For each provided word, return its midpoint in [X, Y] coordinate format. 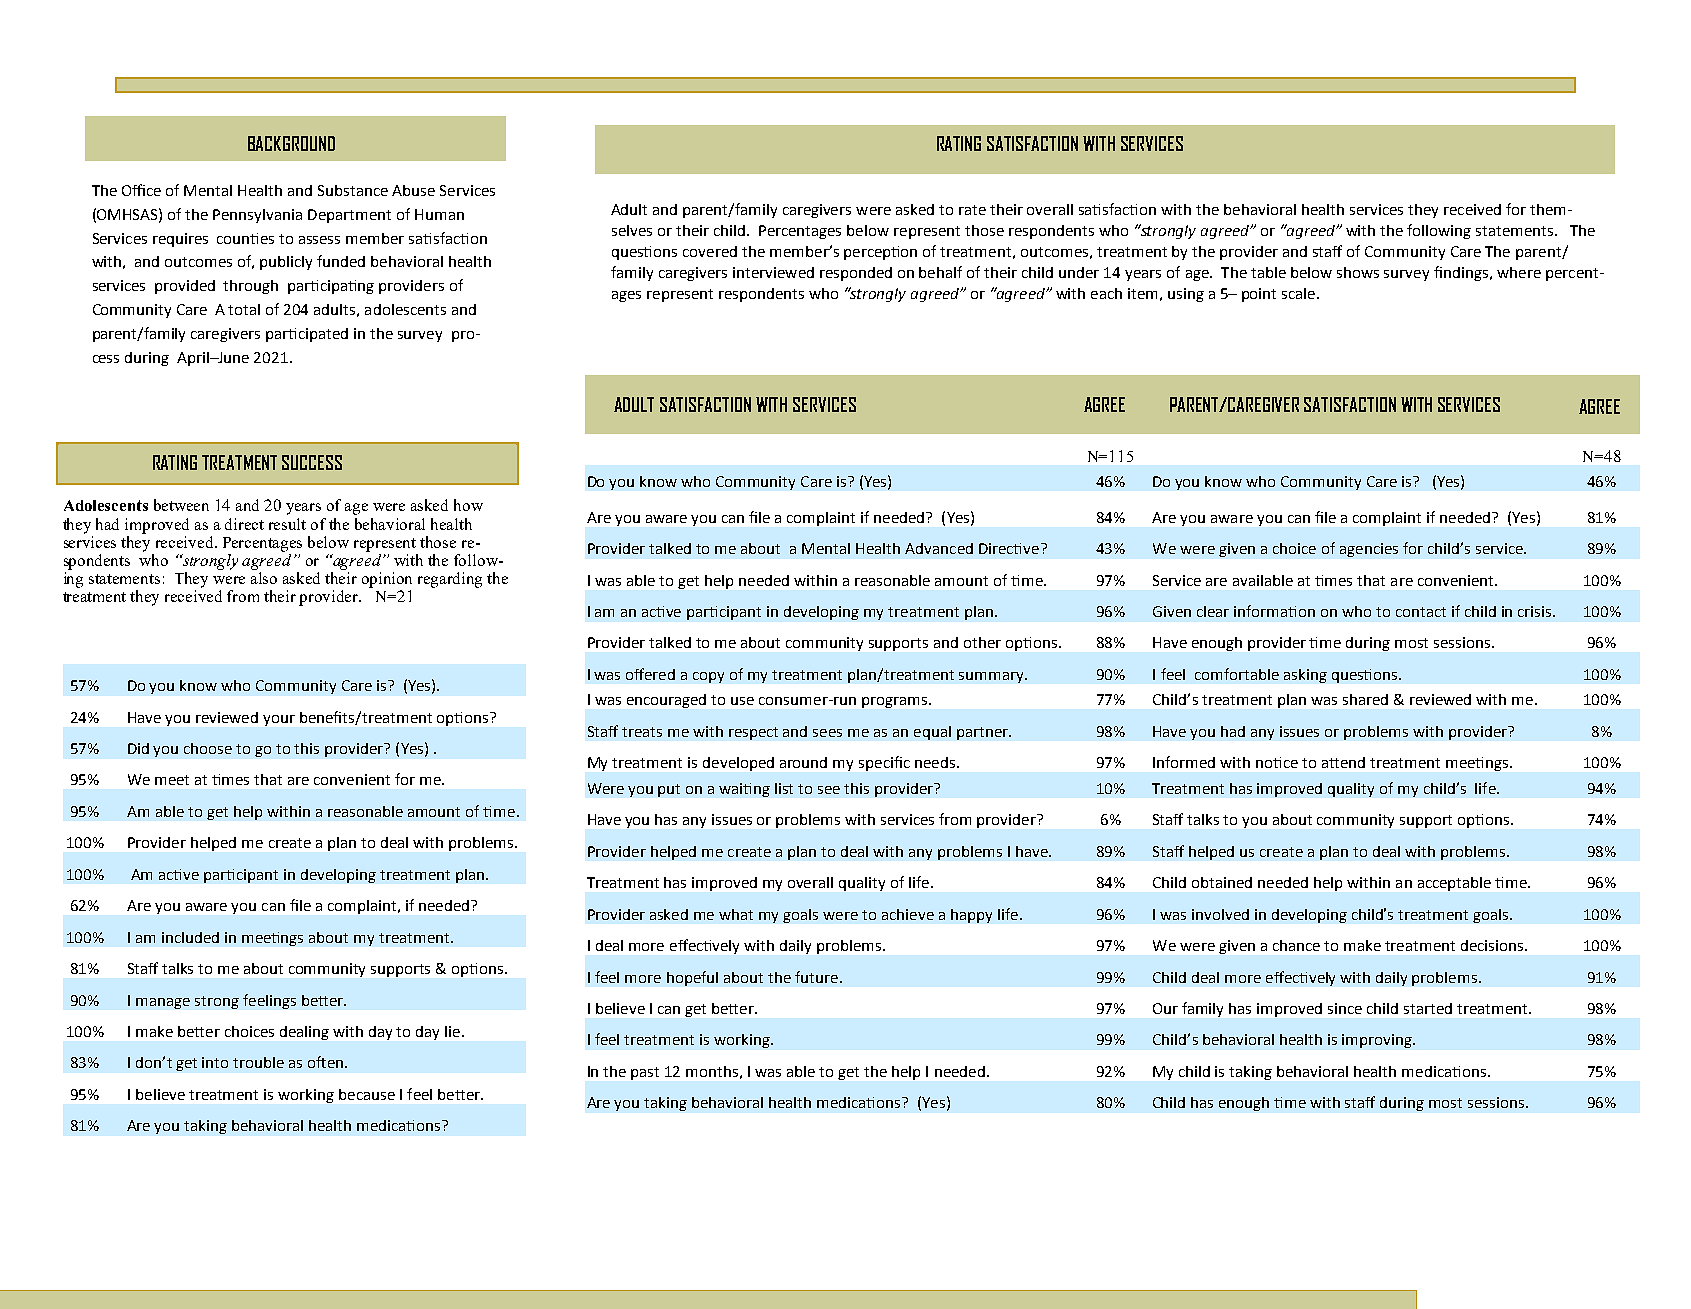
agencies [1369, 550]
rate [972, 210]
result [287, 524]
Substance [353, 190]
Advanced [939, 548]
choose [208, 748]
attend [1343, 762]
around [803, 762]
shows [1358, 272]
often [327, 1062]
